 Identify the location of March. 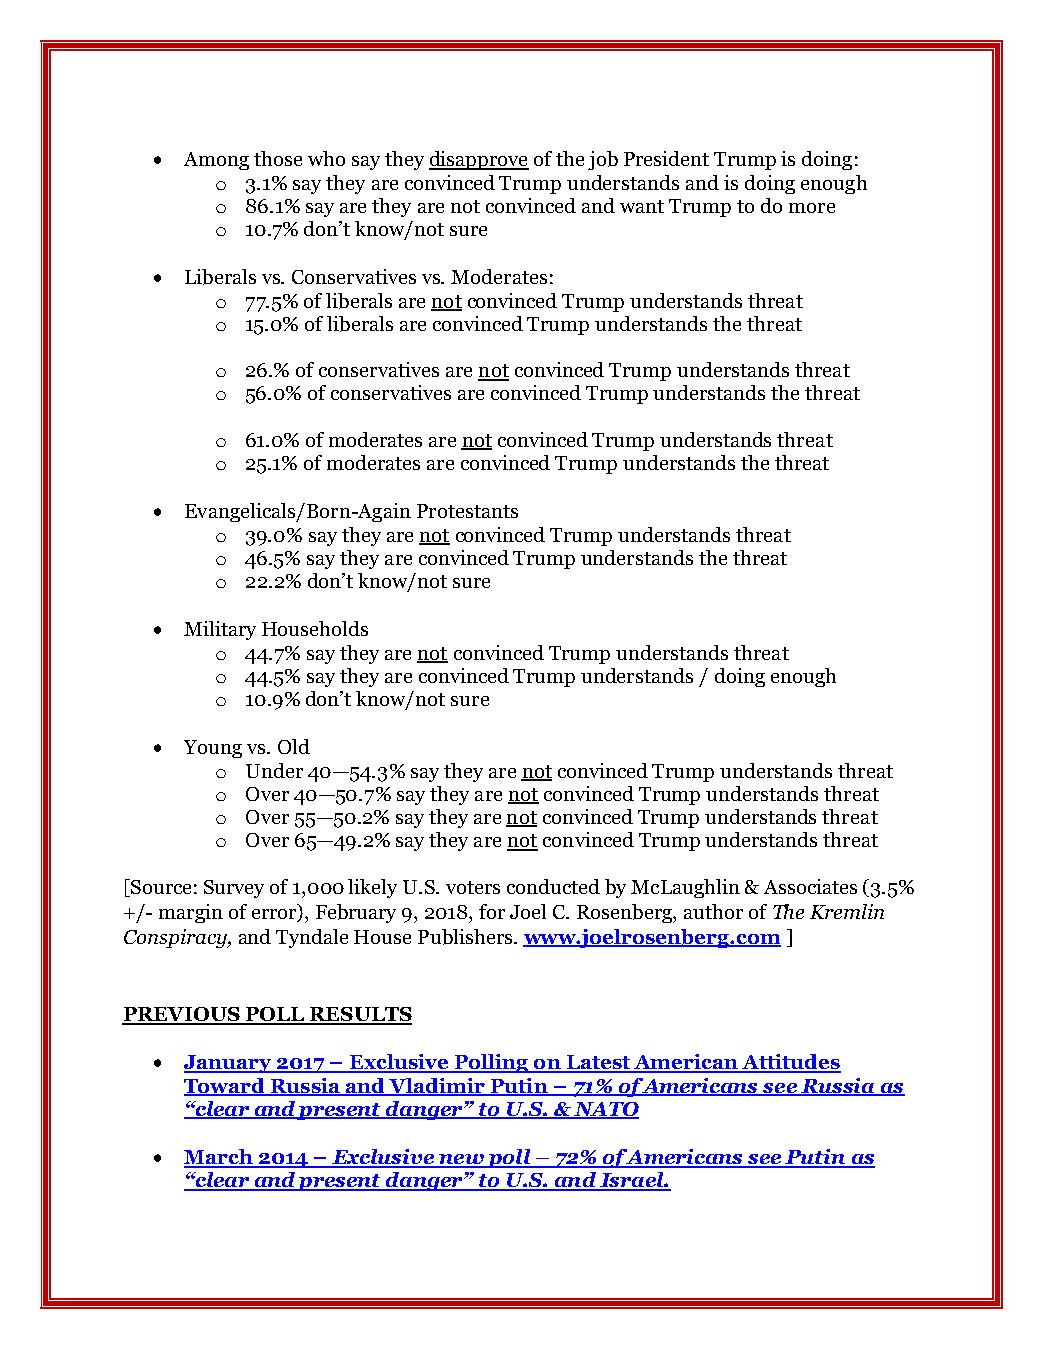
(219, 1158).
